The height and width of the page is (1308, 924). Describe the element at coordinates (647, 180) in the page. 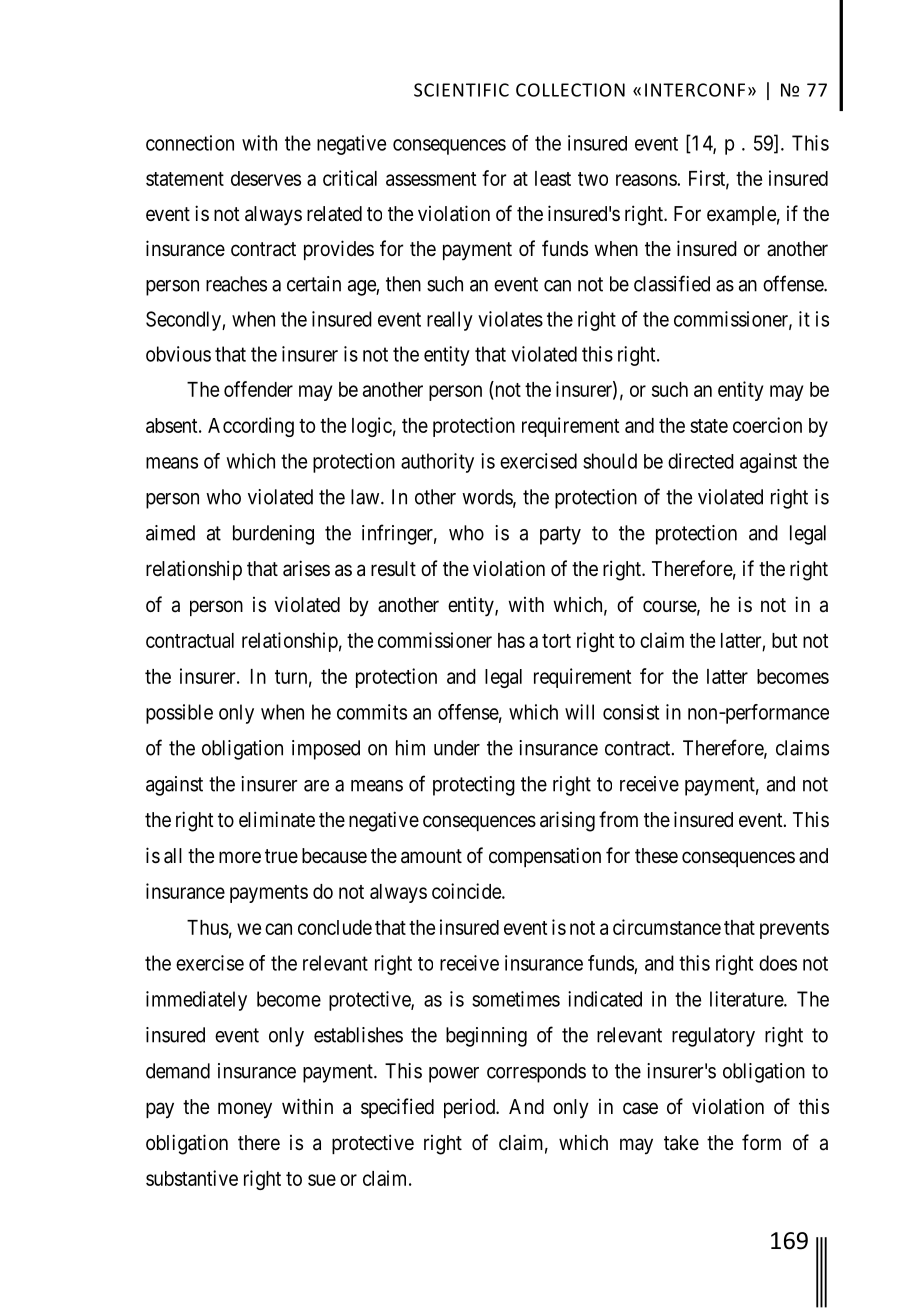

I see `reasons` at that location.
